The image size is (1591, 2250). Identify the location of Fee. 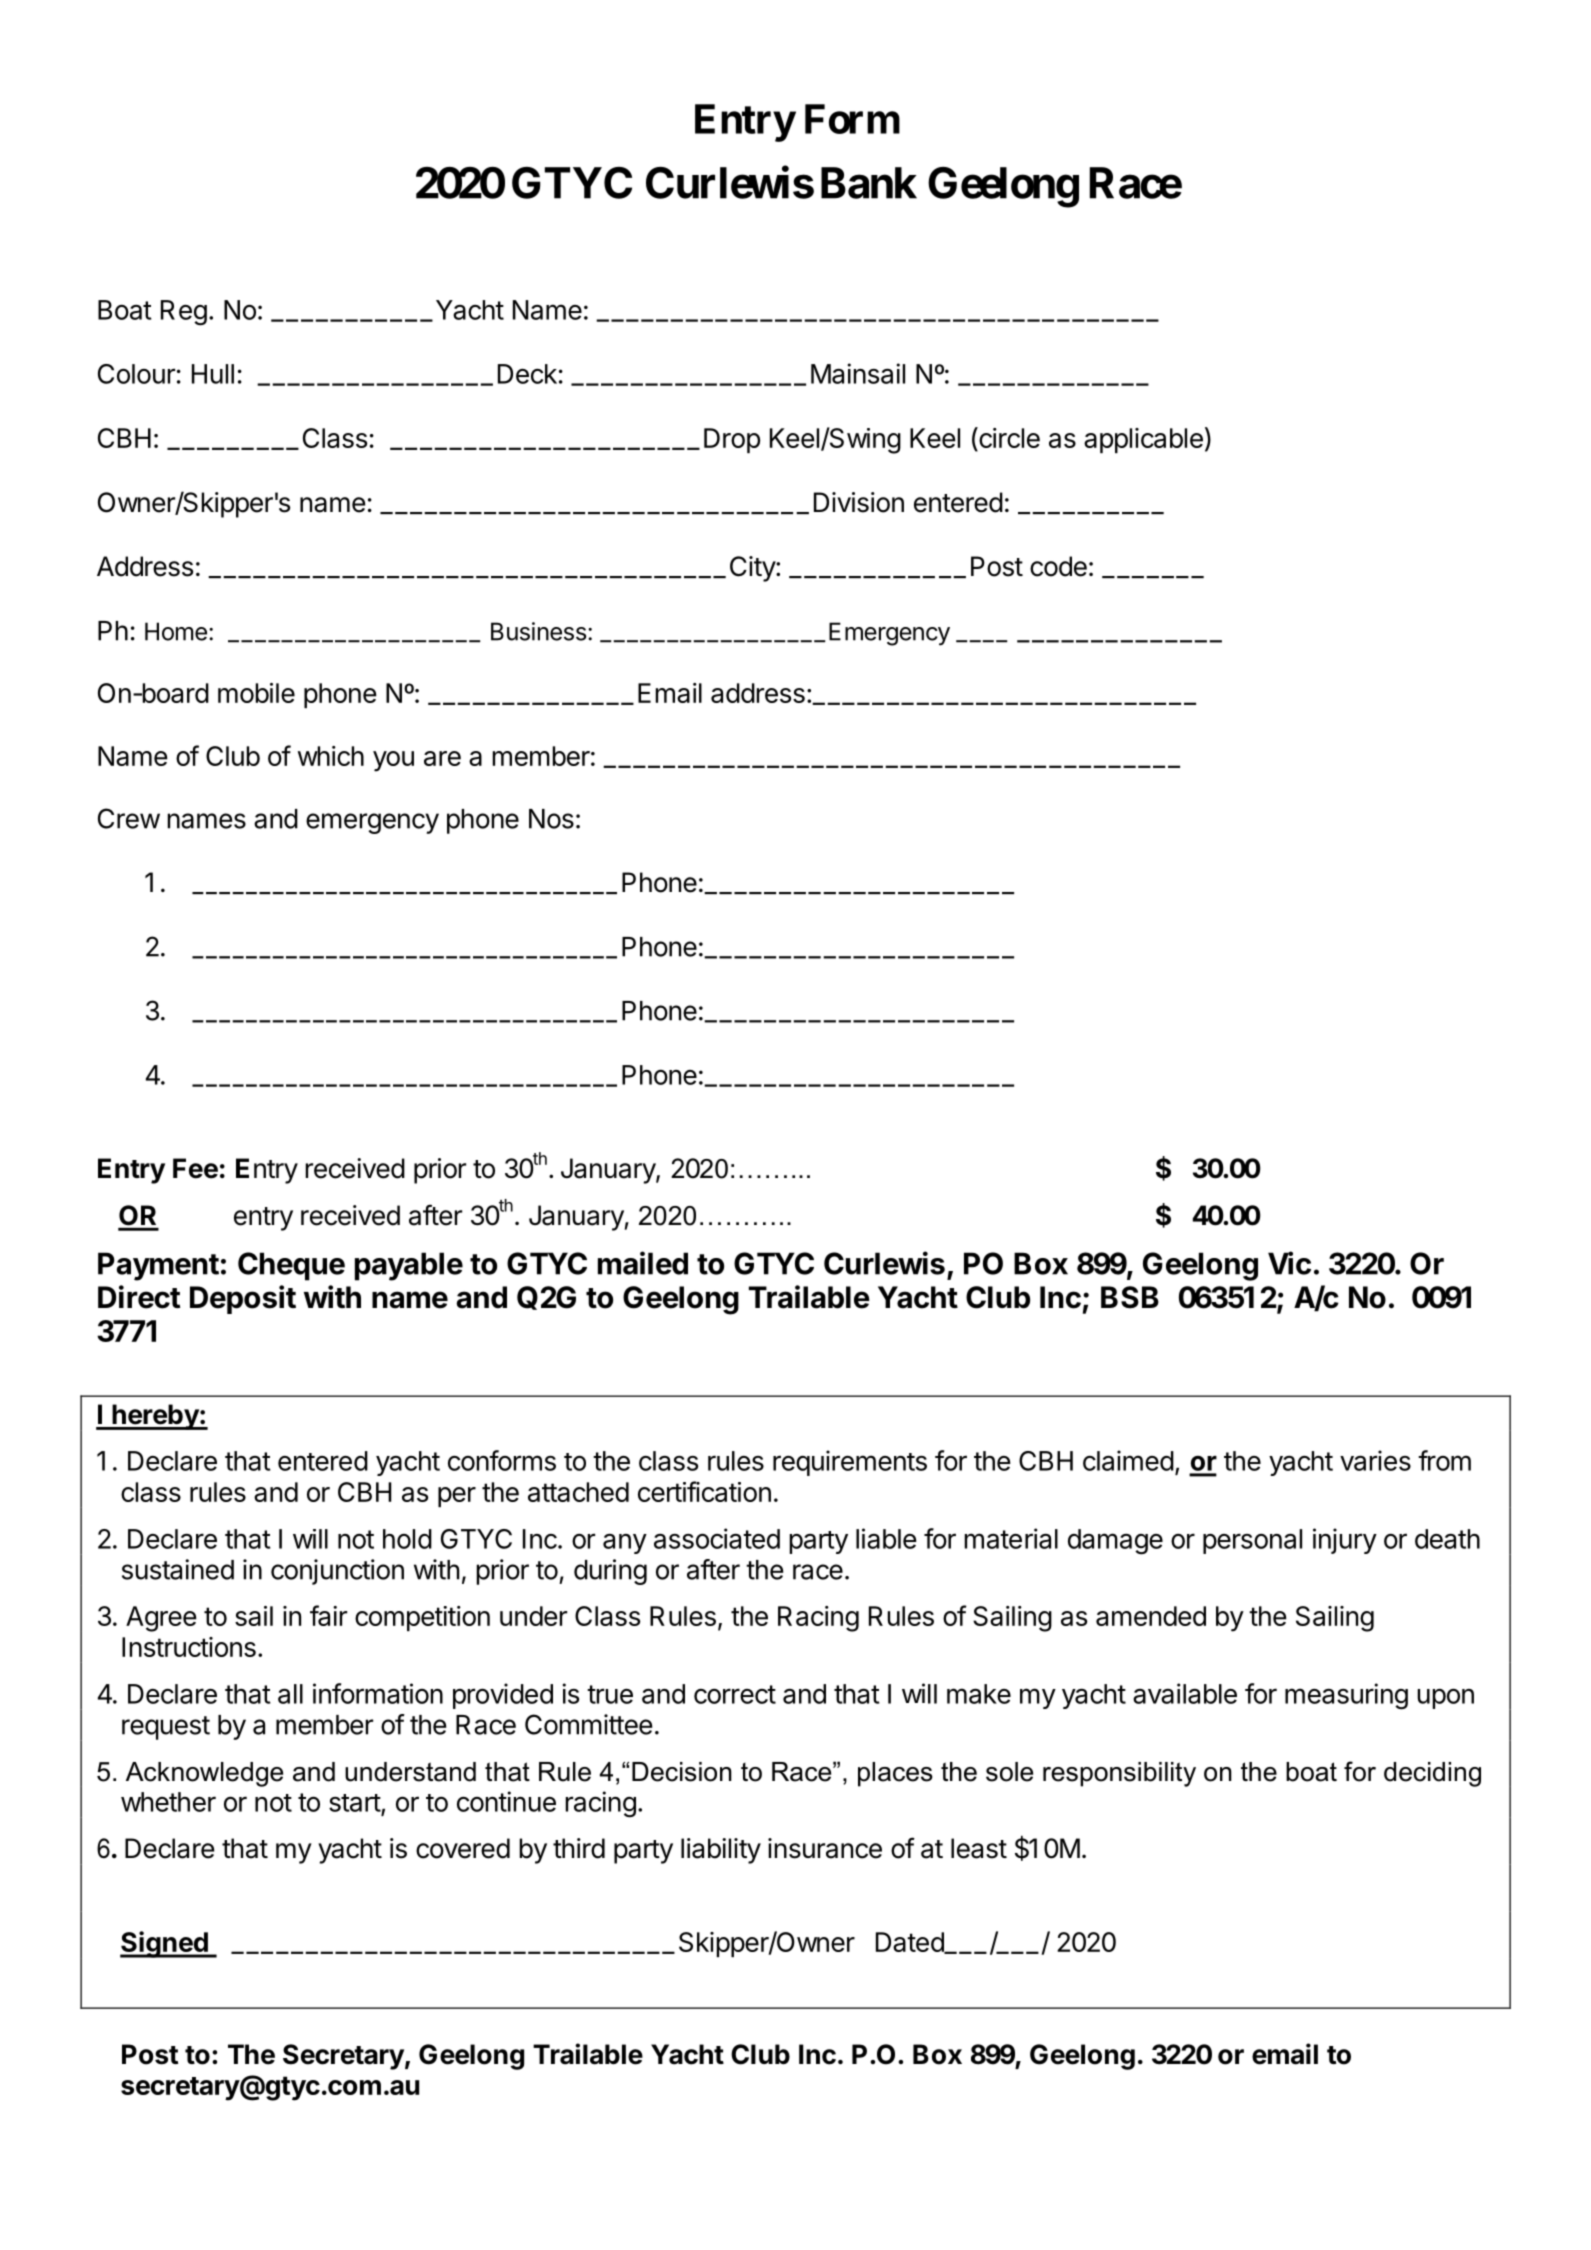
(195, 1168).
